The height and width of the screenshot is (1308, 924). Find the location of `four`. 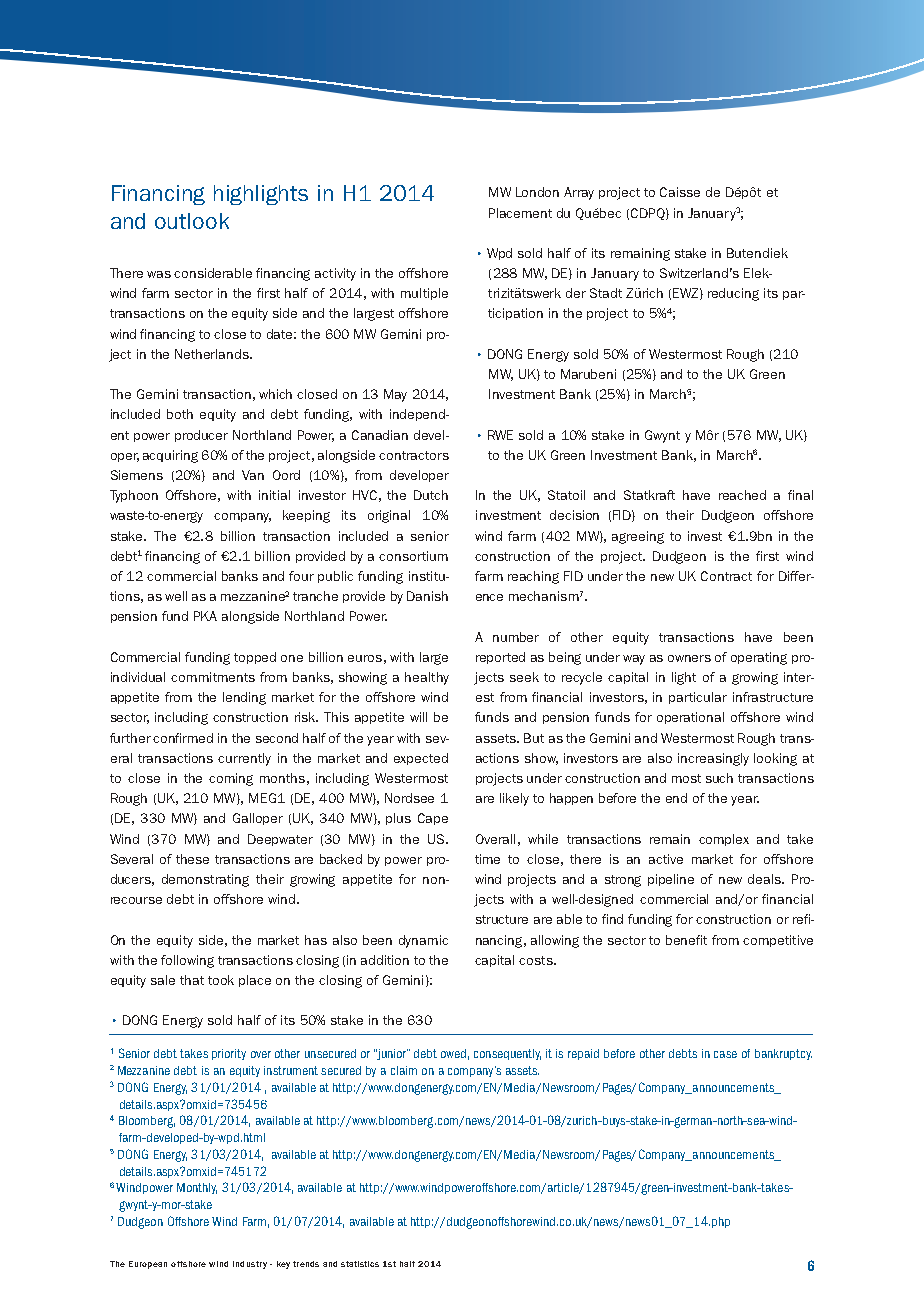

four is located at coordinates (301, 576).
